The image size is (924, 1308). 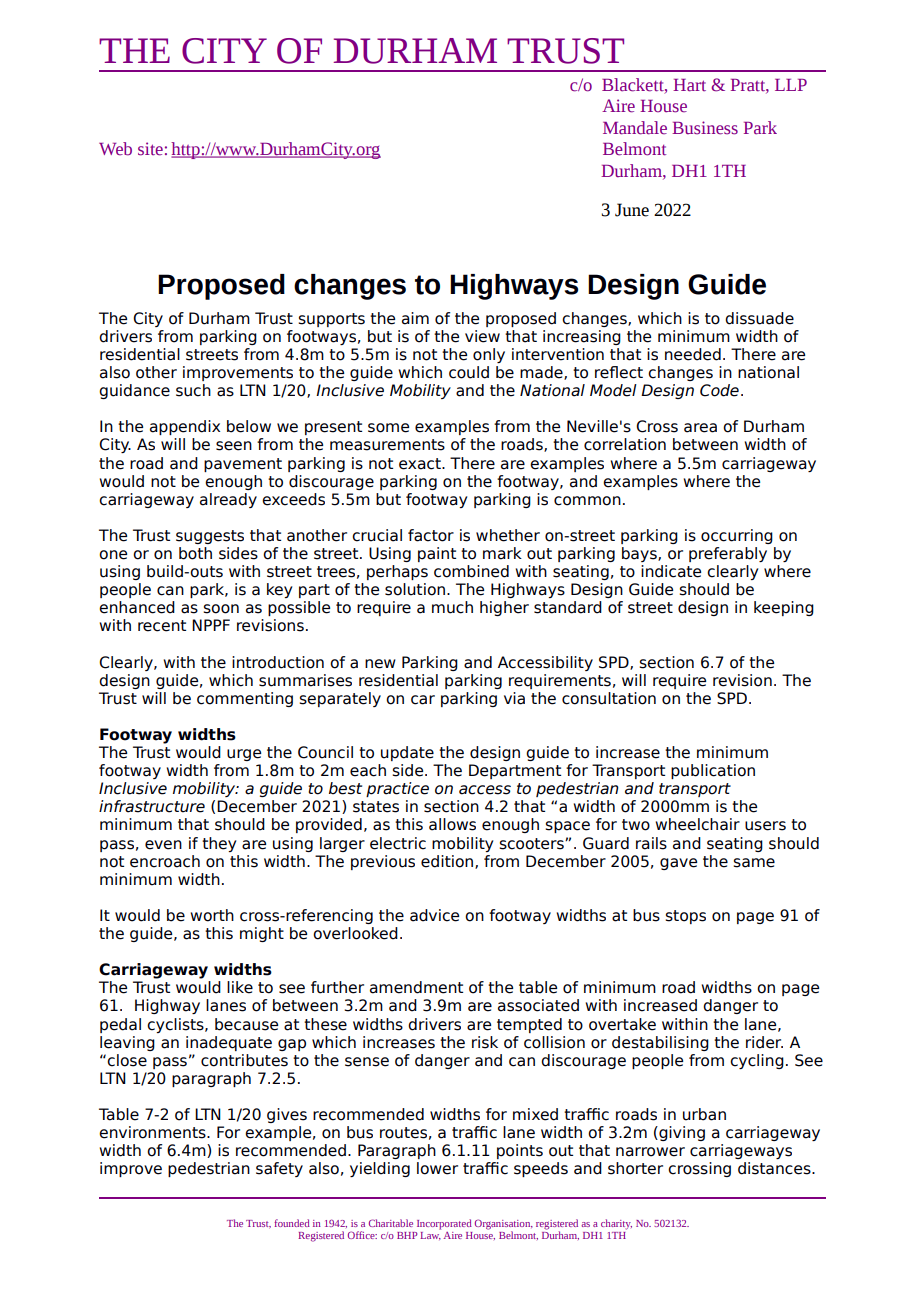 What do you see at coordinates (444, 1224) in the screenshot?
I see `Incorporated` at bounding box center [444, 1224].
